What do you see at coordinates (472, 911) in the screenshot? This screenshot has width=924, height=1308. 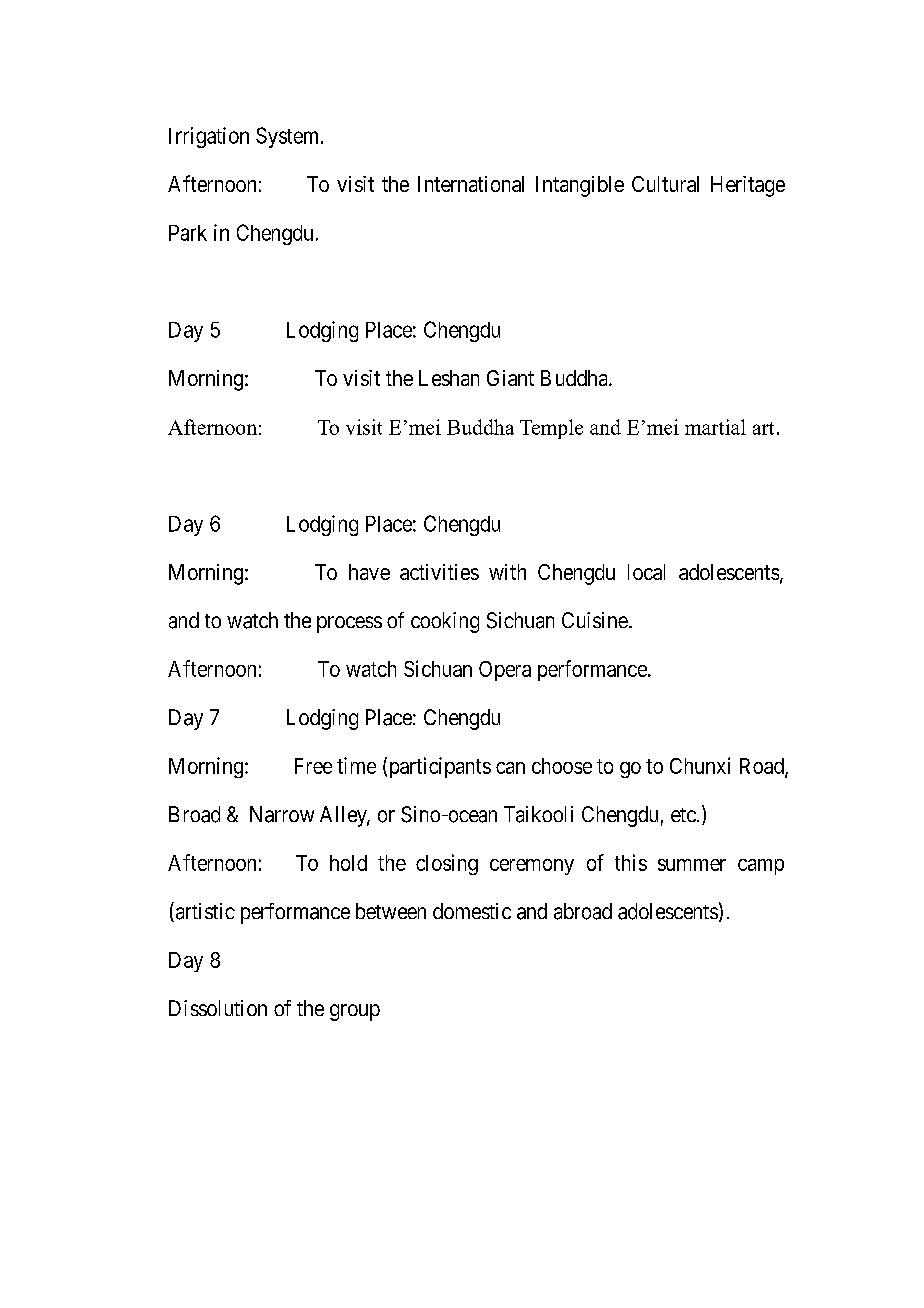 I see `domestic` at bounding box center [472, 911].
